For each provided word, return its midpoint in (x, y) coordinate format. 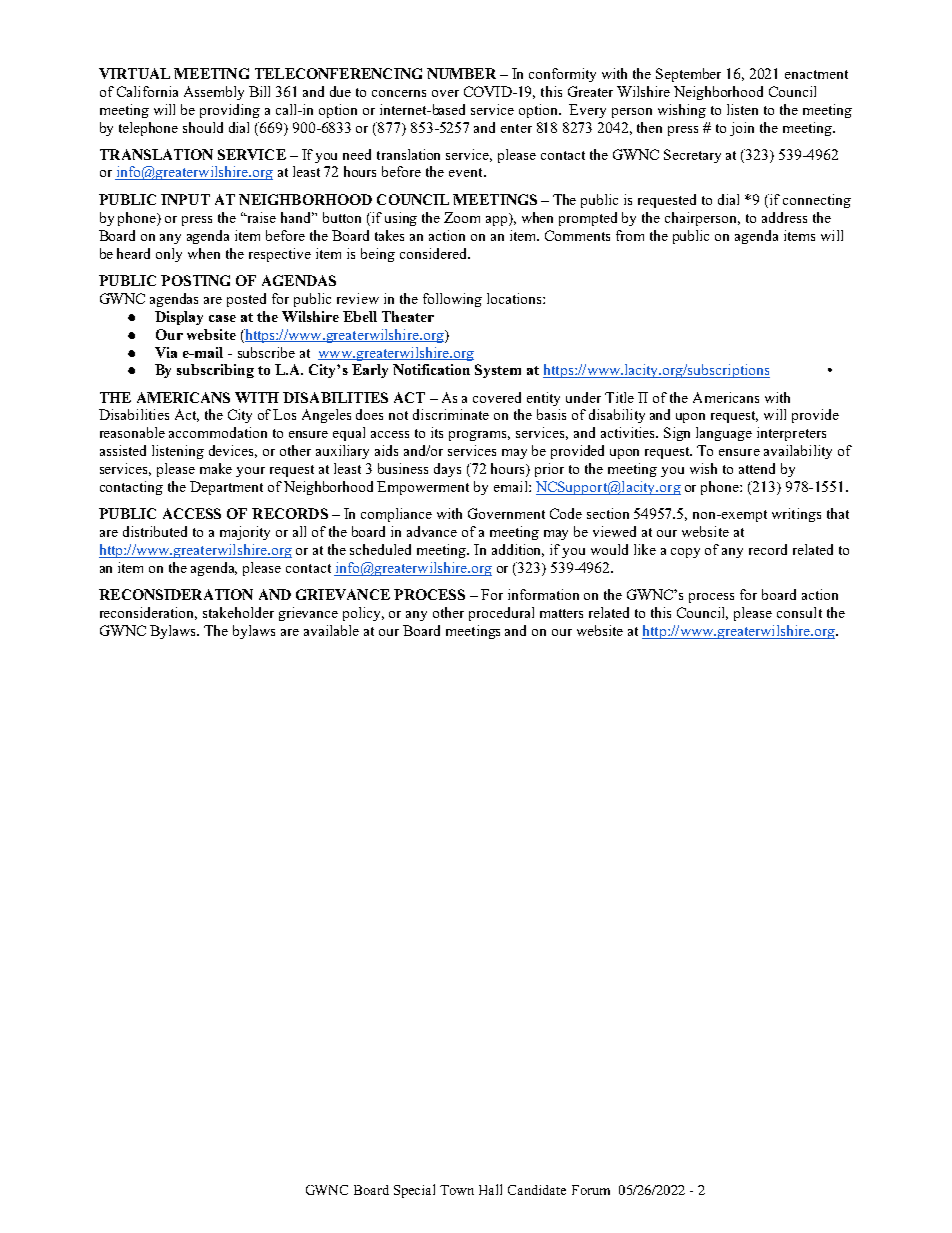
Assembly (214, 93)
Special (414, 1191)
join (742, 129)
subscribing (215, 371)
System (498, 371)
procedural (501, 614)
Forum (591, 1190)
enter (516, 128)
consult (799, 612)
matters (561, 613)
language (724, 434)
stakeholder (238, 612)
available (331, 630)
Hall (490, 1189)
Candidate (537, 1190)
